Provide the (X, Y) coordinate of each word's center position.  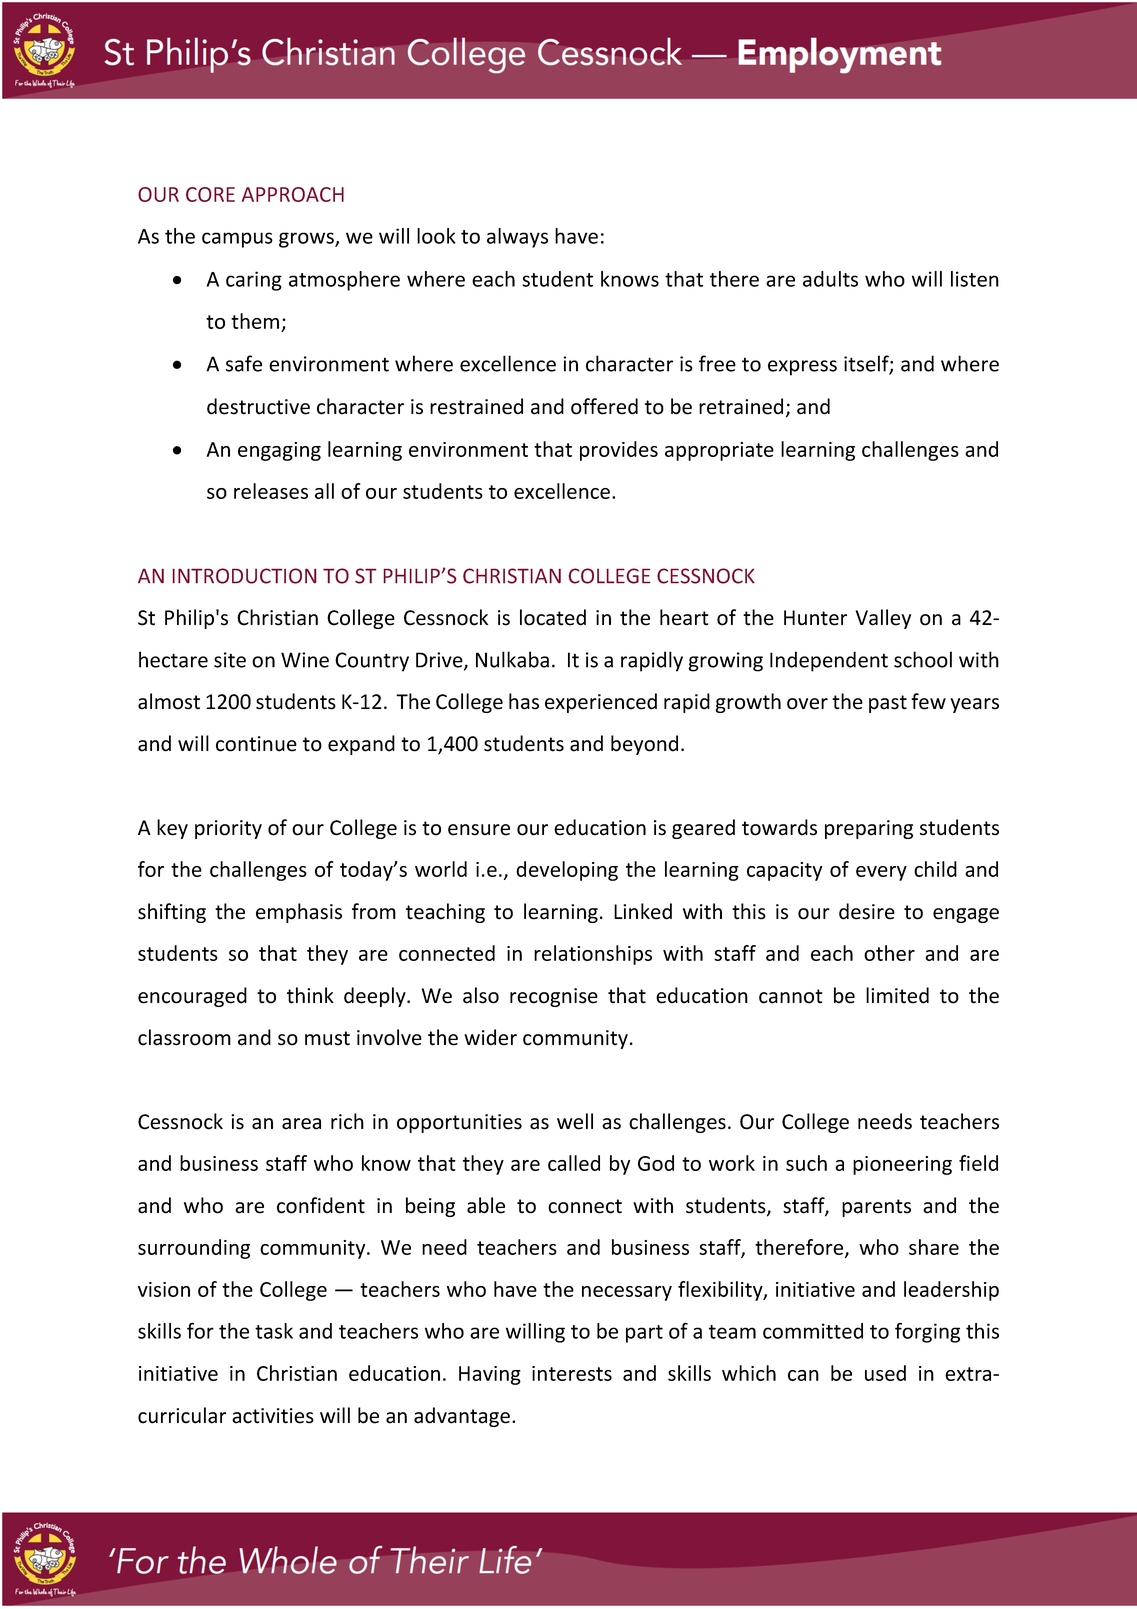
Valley (883, 619)
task (274, 1331)
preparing (869, 829)
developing (567, 871)
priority (228, 829)
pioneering (902, 1165)
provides (619, 451)
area (301, 1124)
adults (830, 279)
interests (572, 1373)
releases (271, 491)
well (575, 1121)
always (517, 238)
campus (237, 240)
